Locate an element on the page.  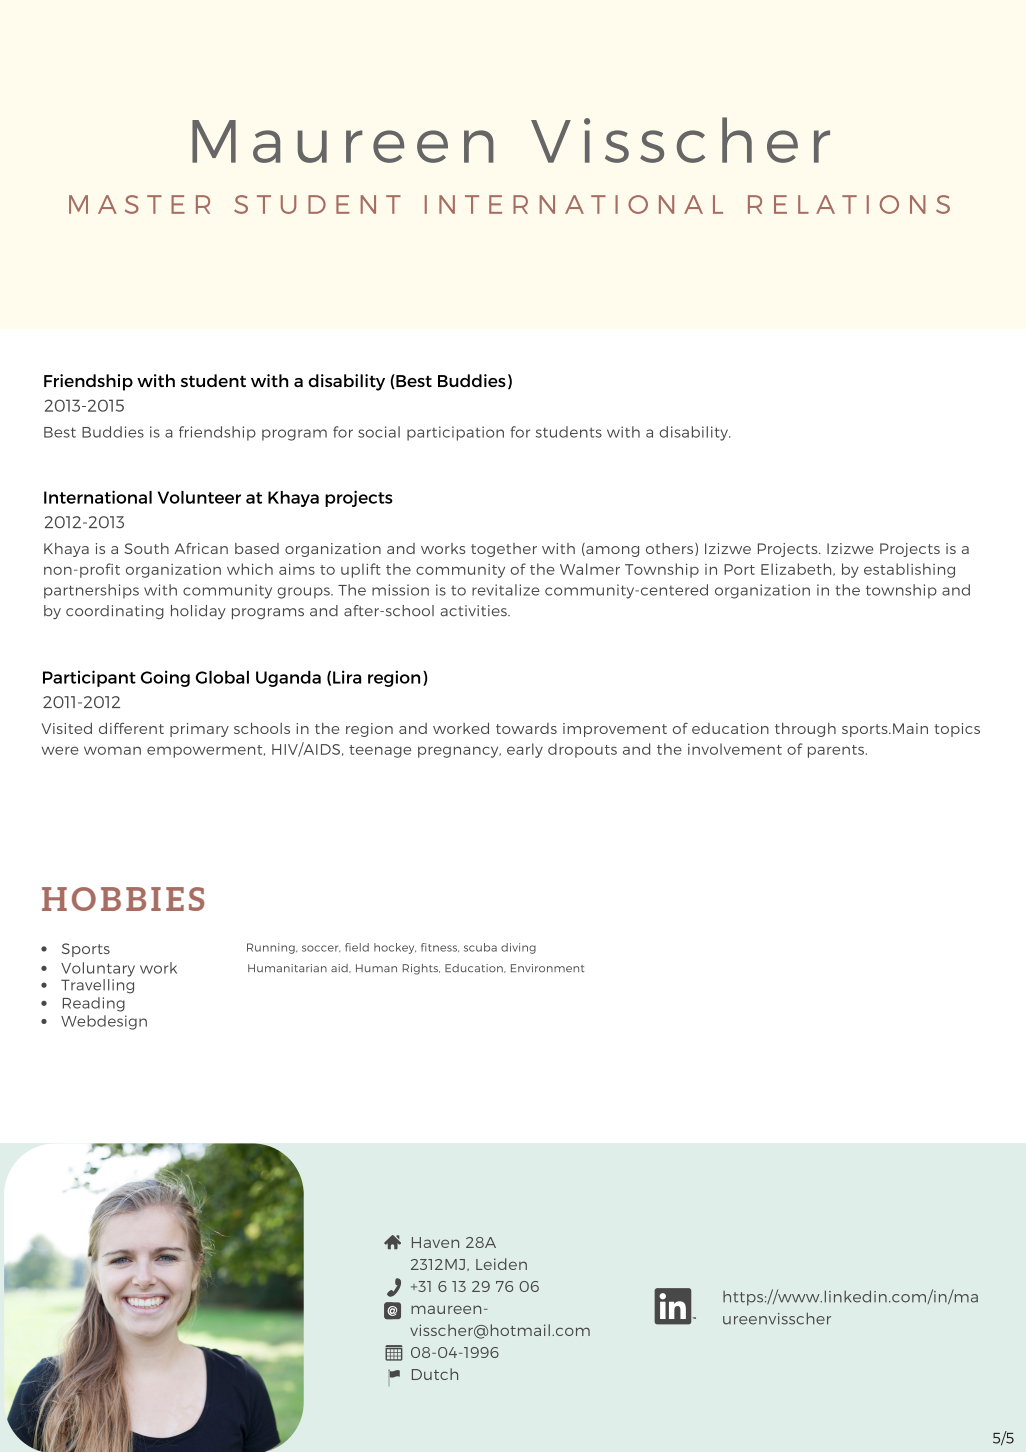
Elizabeth is located at coordinates (797, 569).
